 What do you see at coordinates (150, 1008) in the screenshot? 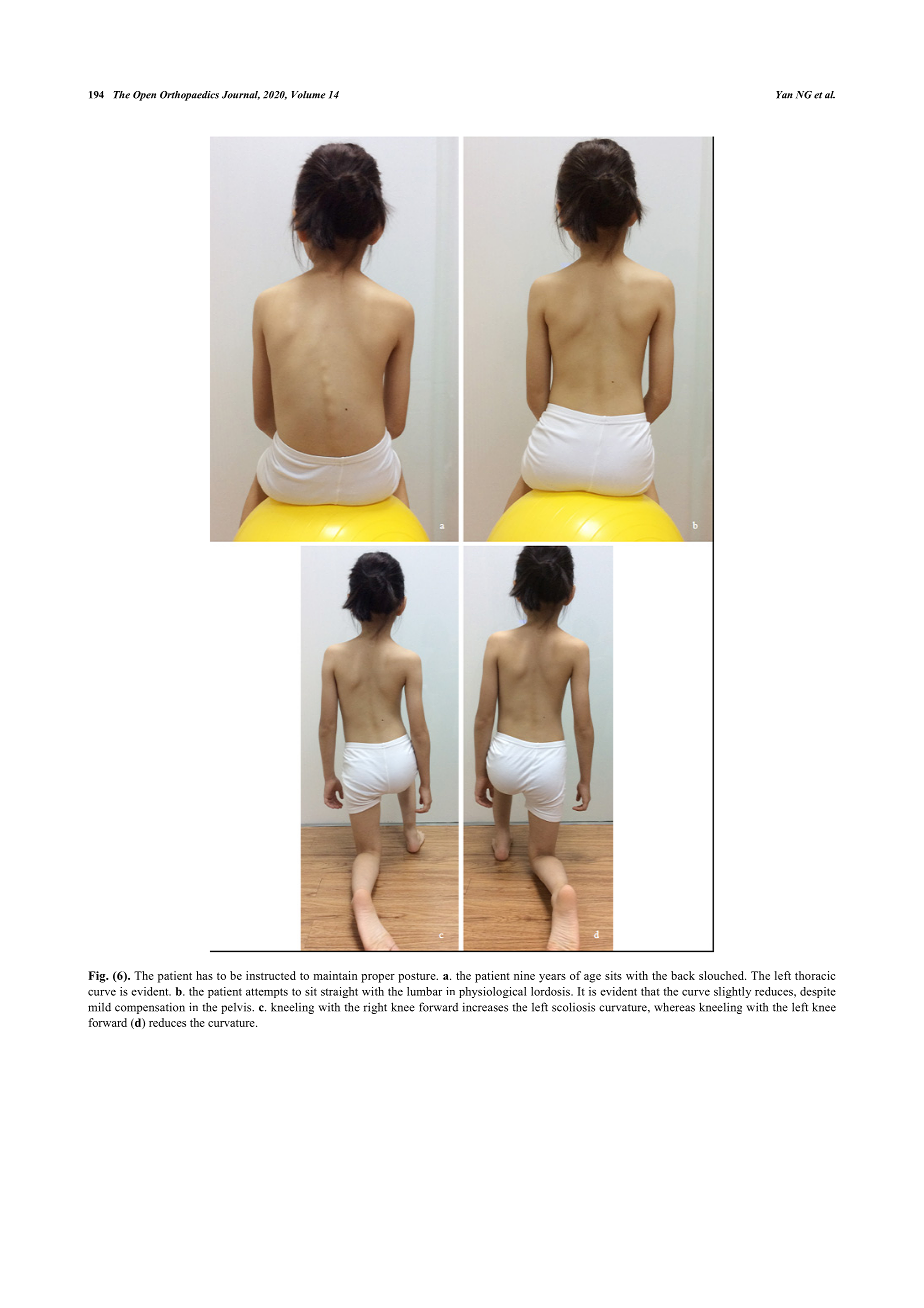
I see `compensation` at bounding box center [150, 1008].
